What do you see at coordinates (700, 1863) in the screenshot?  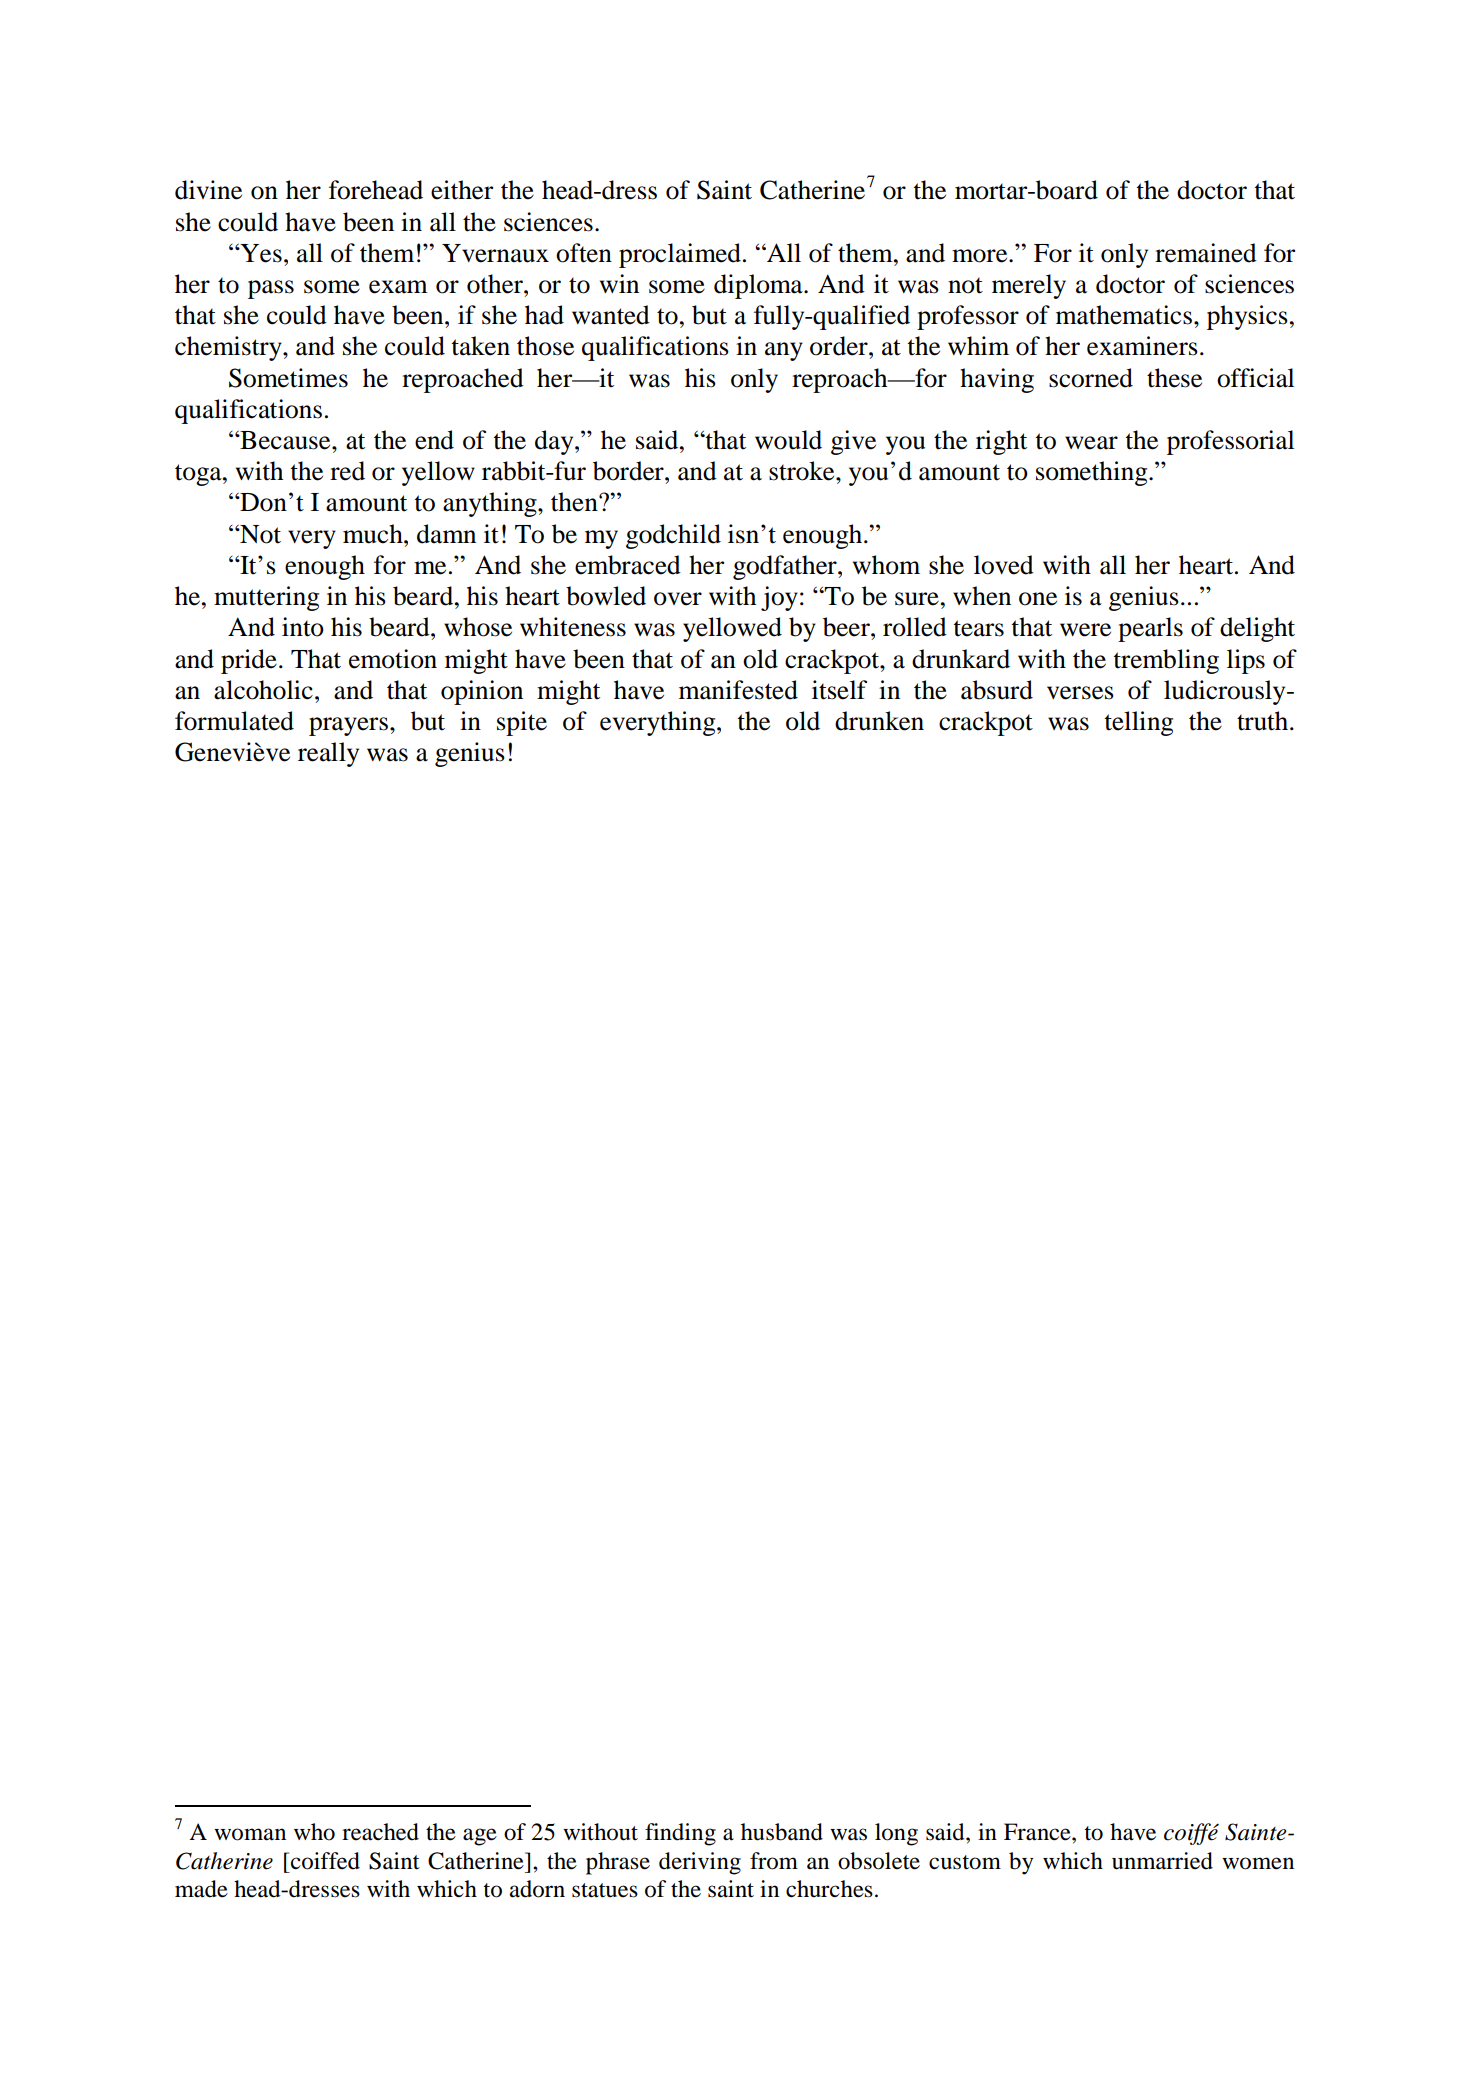 I see `deriving` at bounding box center [700, 1863].
